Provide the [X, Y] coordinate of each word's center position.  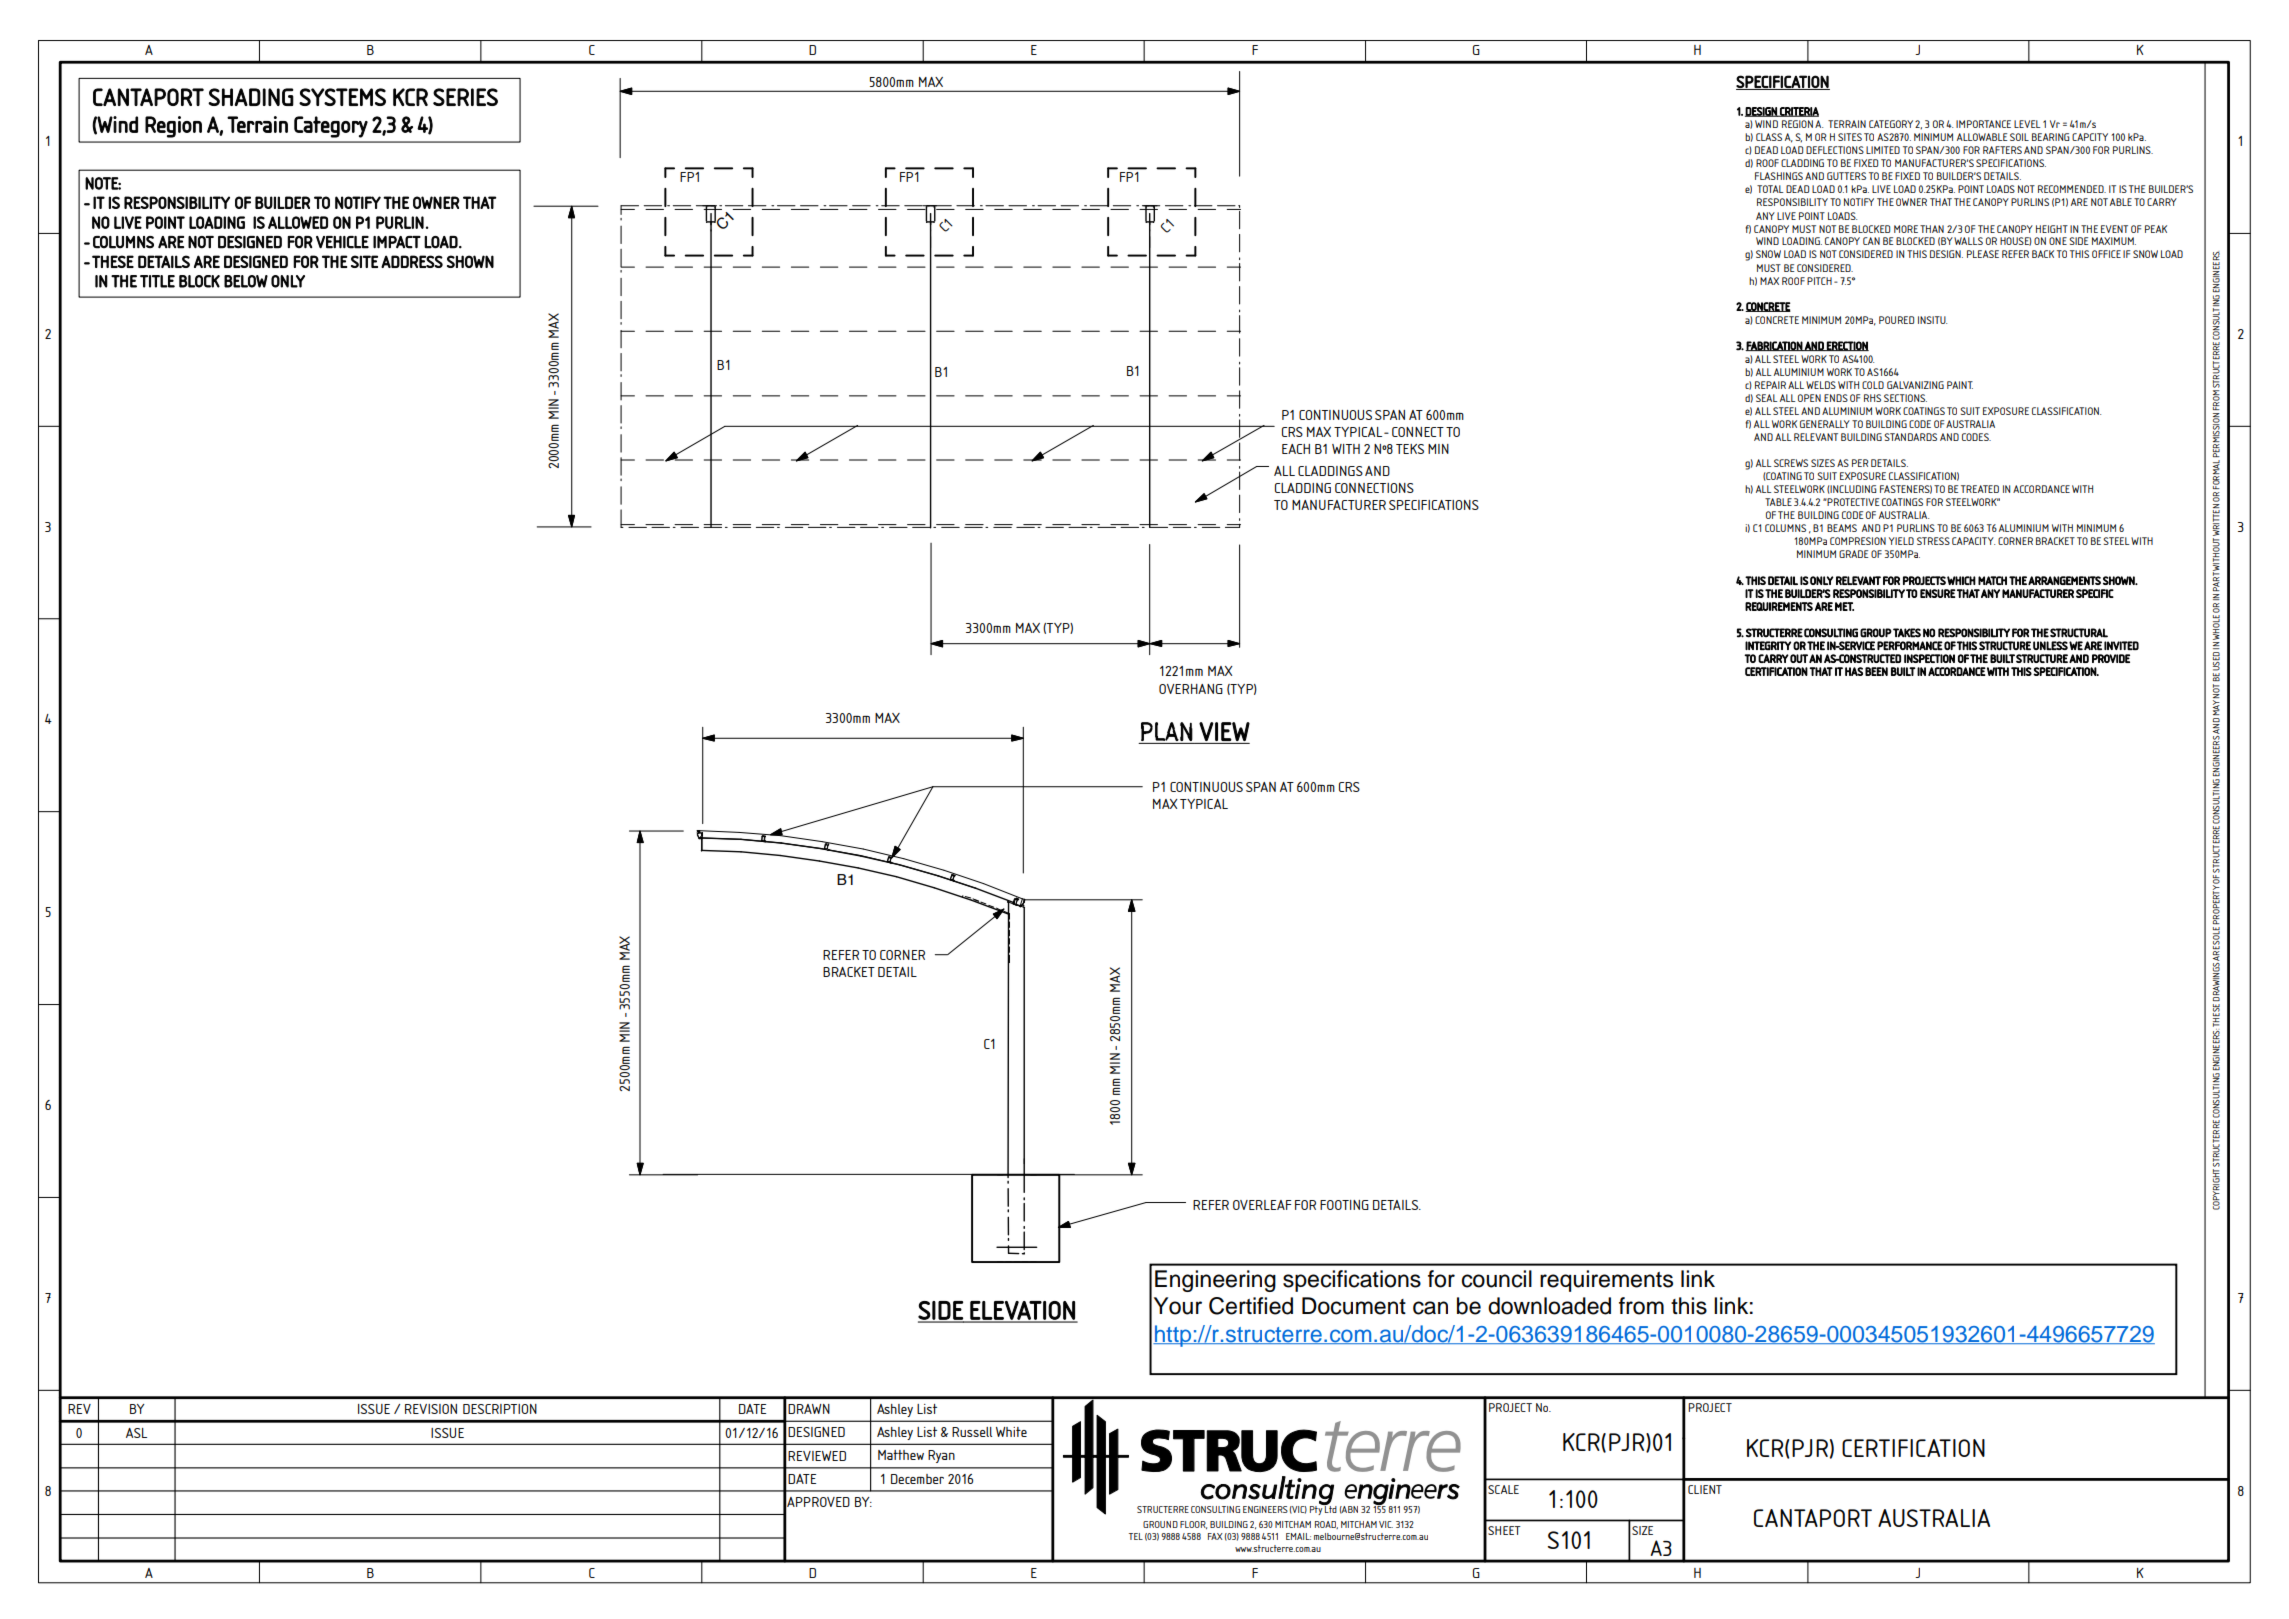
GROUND [1160, 1524]
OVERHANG [1191, 689]
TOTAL [1770, 189]
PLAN [1167, 731]
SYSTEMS [342, 97]
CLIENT [1705, 1489]
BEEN [1876, 671]
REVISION [431, 1409]
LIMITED [1883, 150]
